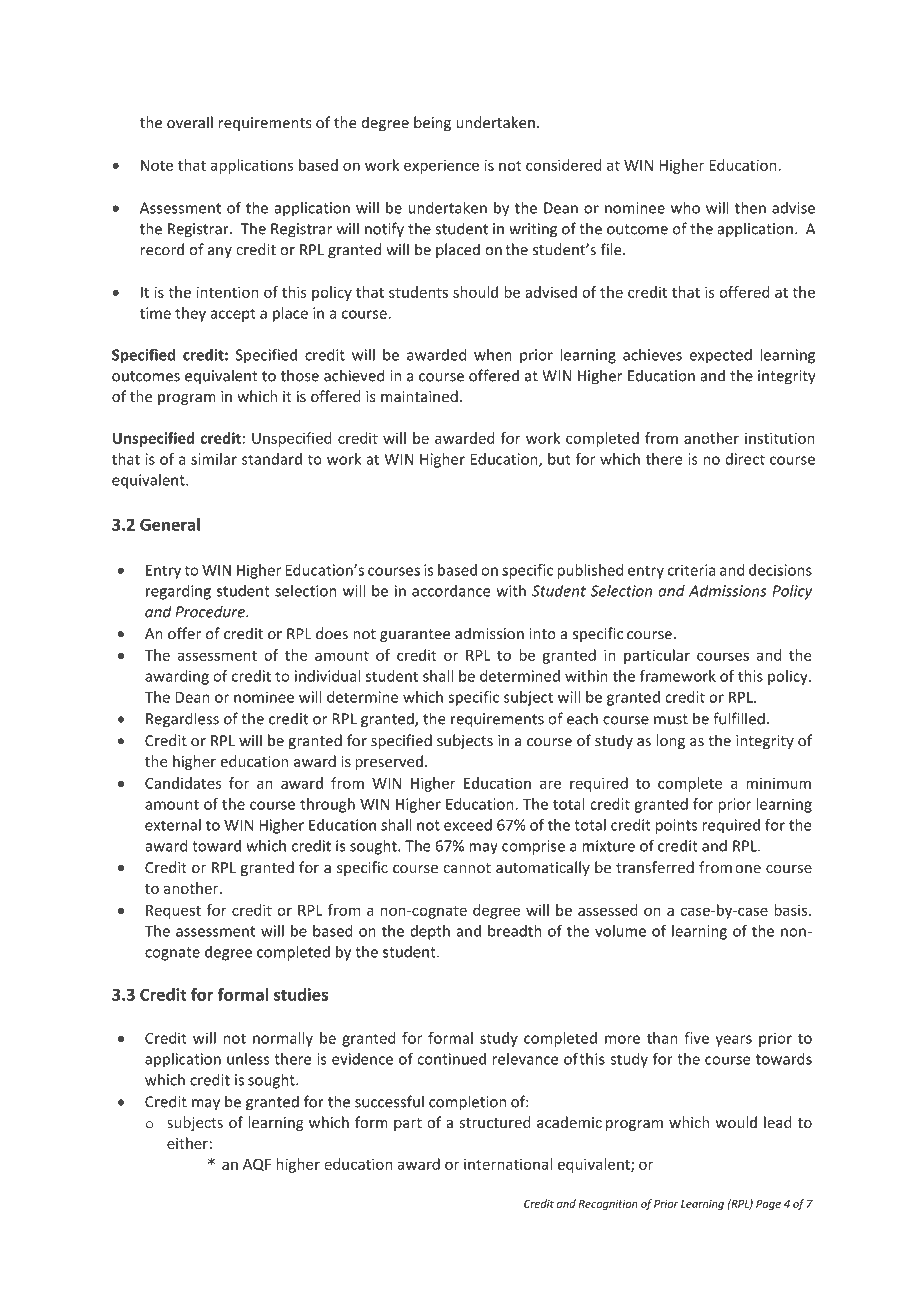  Describe the element at coordinates (415, 635) in the screenshot. I see `guarantee` at that location.
